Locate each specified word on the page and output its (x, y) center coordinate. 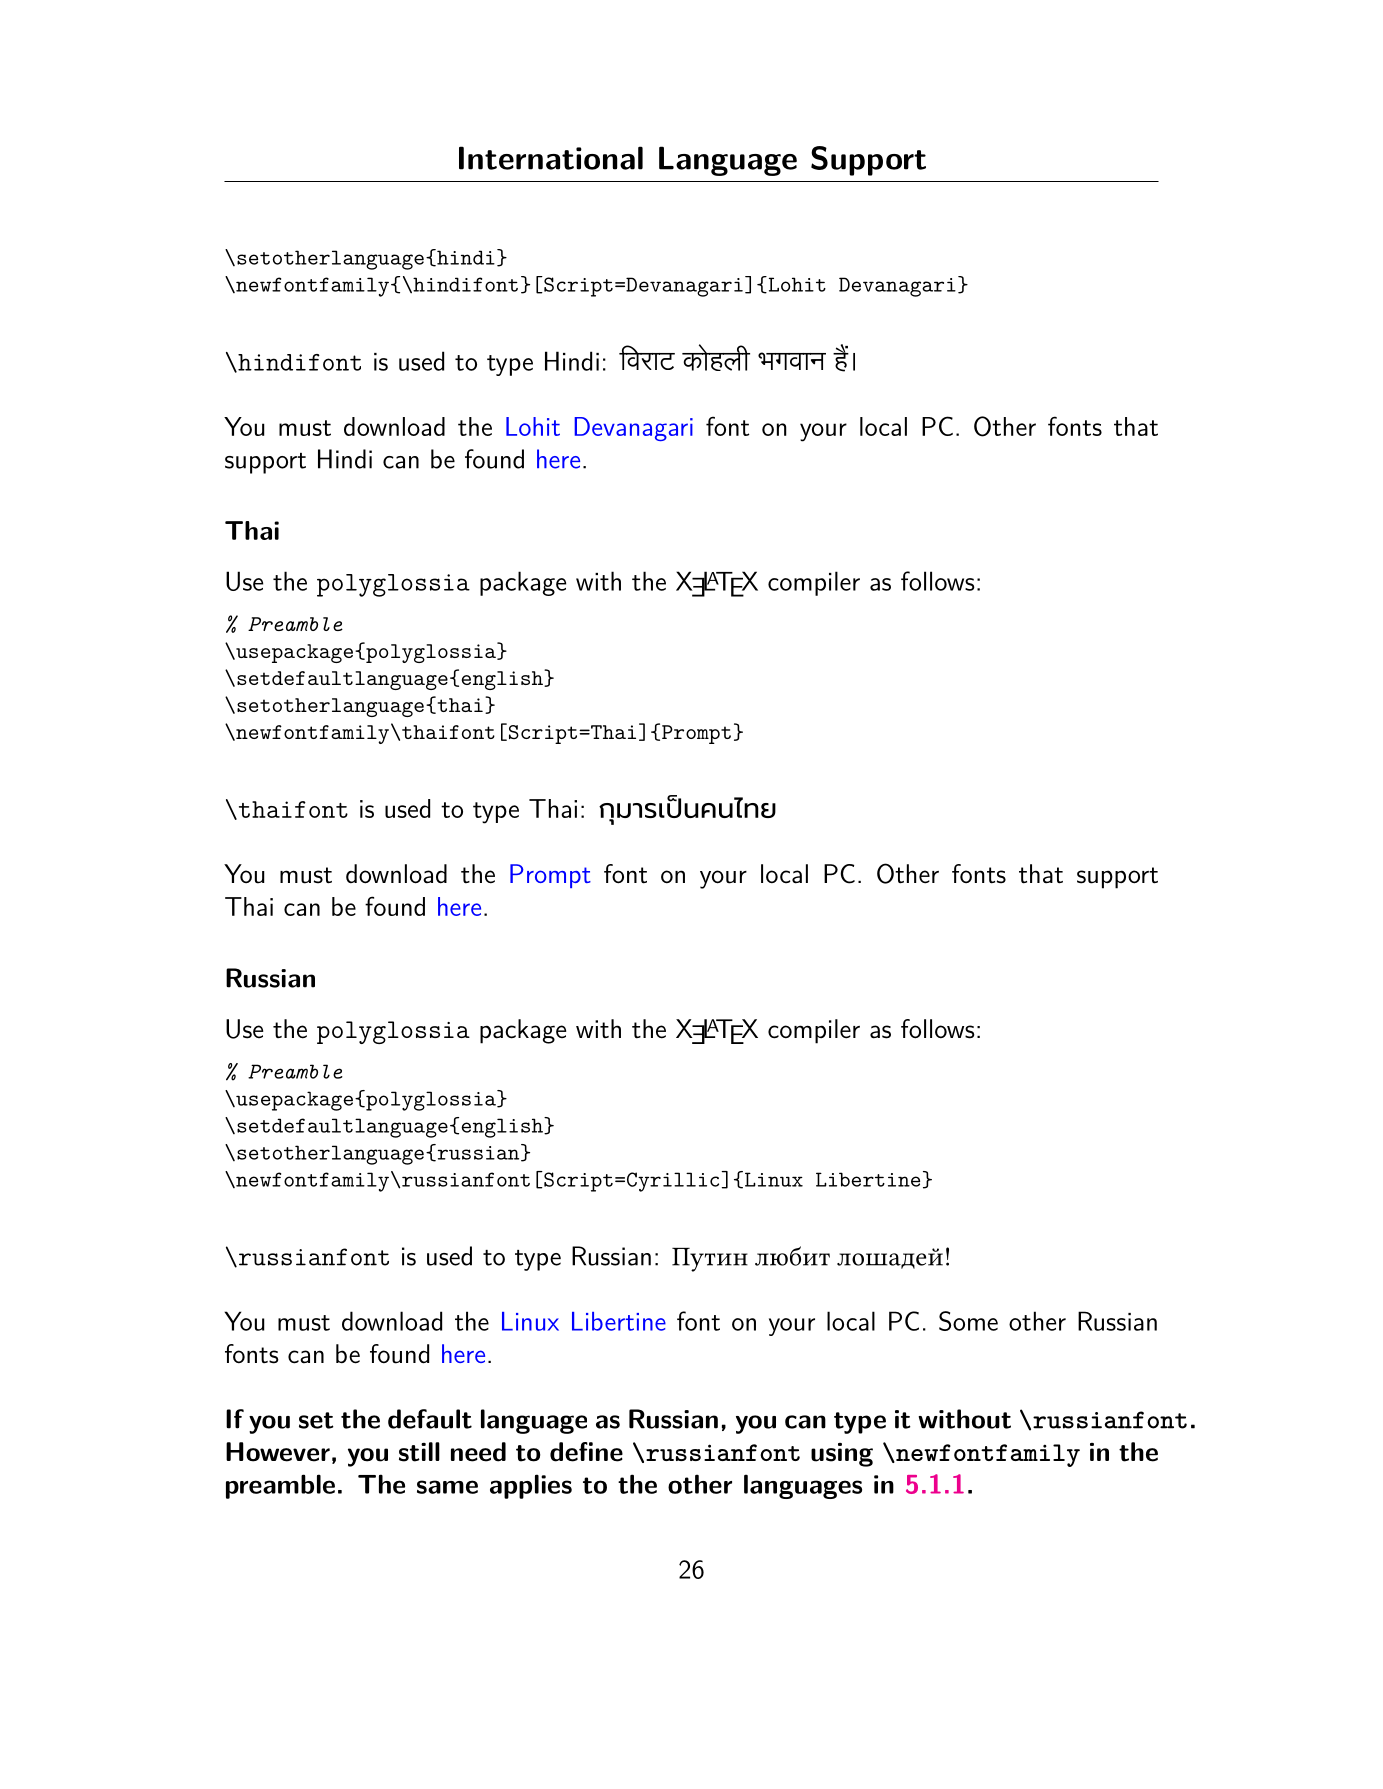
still (419, 1452)
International (551, 158)
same (447, 1487)
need (478, 1452)
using (842, 1455)
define (586, 1452)
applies (531, 1486)
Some (968, 1321)
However (278, 1452)
